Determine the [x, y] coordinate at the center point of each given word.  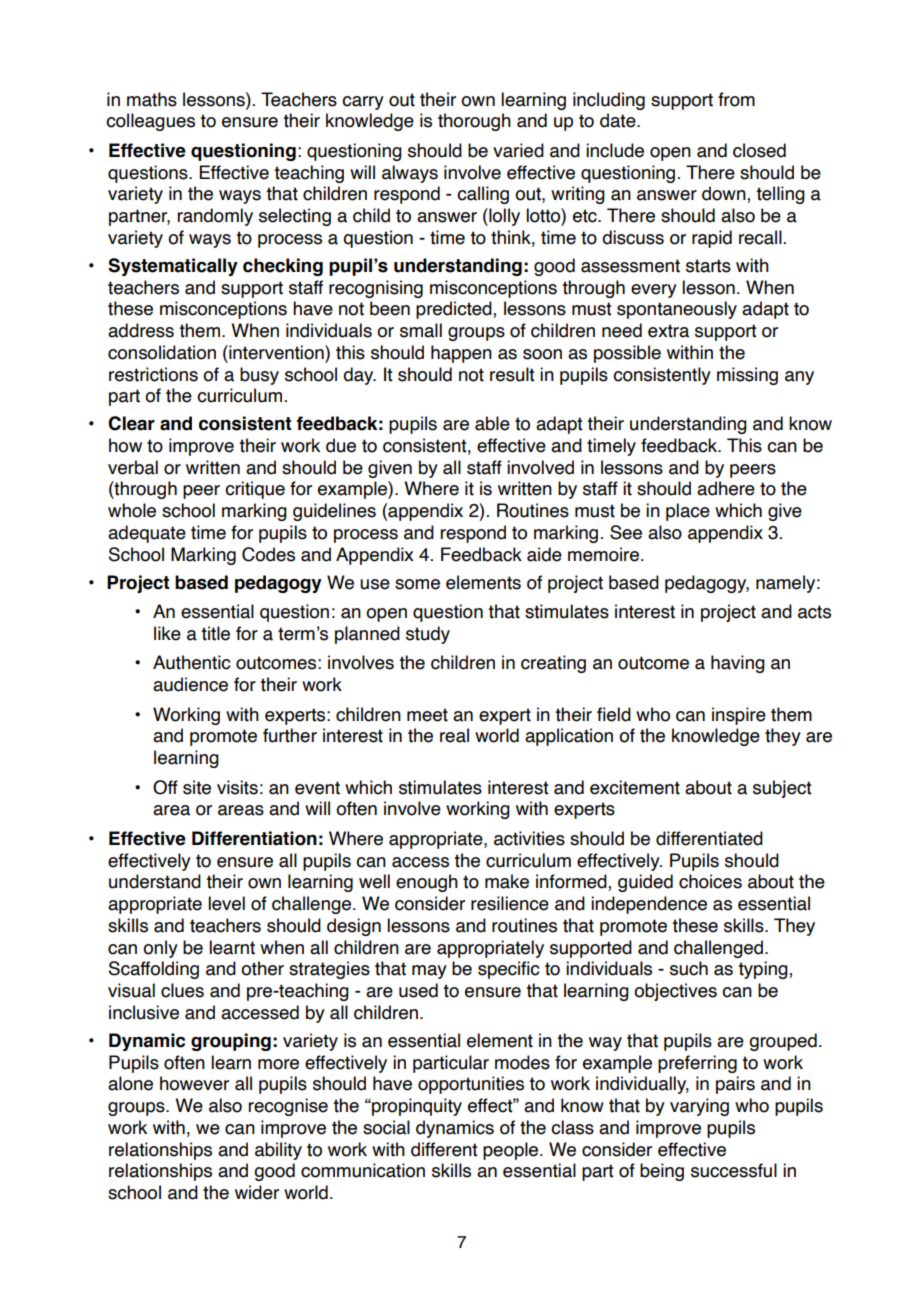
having [738, 664]
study [428, 635]
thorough [474, 122]
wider [257, 1192]
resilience [510, 903]
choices [710, 881]
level [226, 903]
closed [759, 150]
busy [259, 376]
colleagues [150, 122]
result [512, 374]
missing [747, 376]
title [215, 633]
